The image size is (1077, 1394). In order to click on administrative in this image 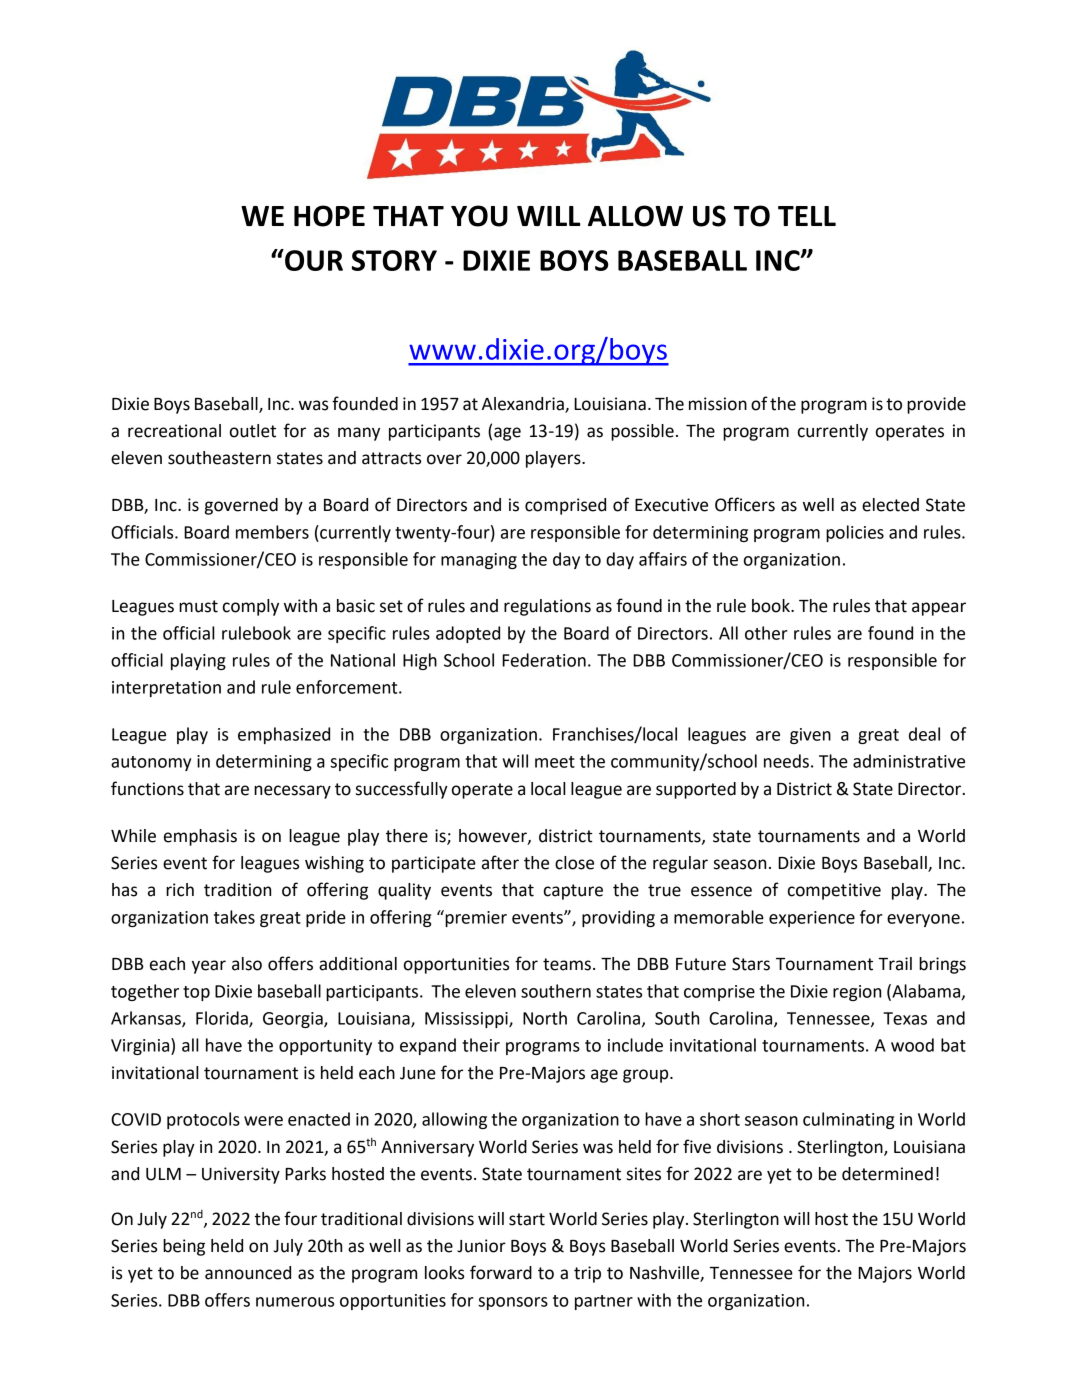, I will do `click(909, 761)`.
